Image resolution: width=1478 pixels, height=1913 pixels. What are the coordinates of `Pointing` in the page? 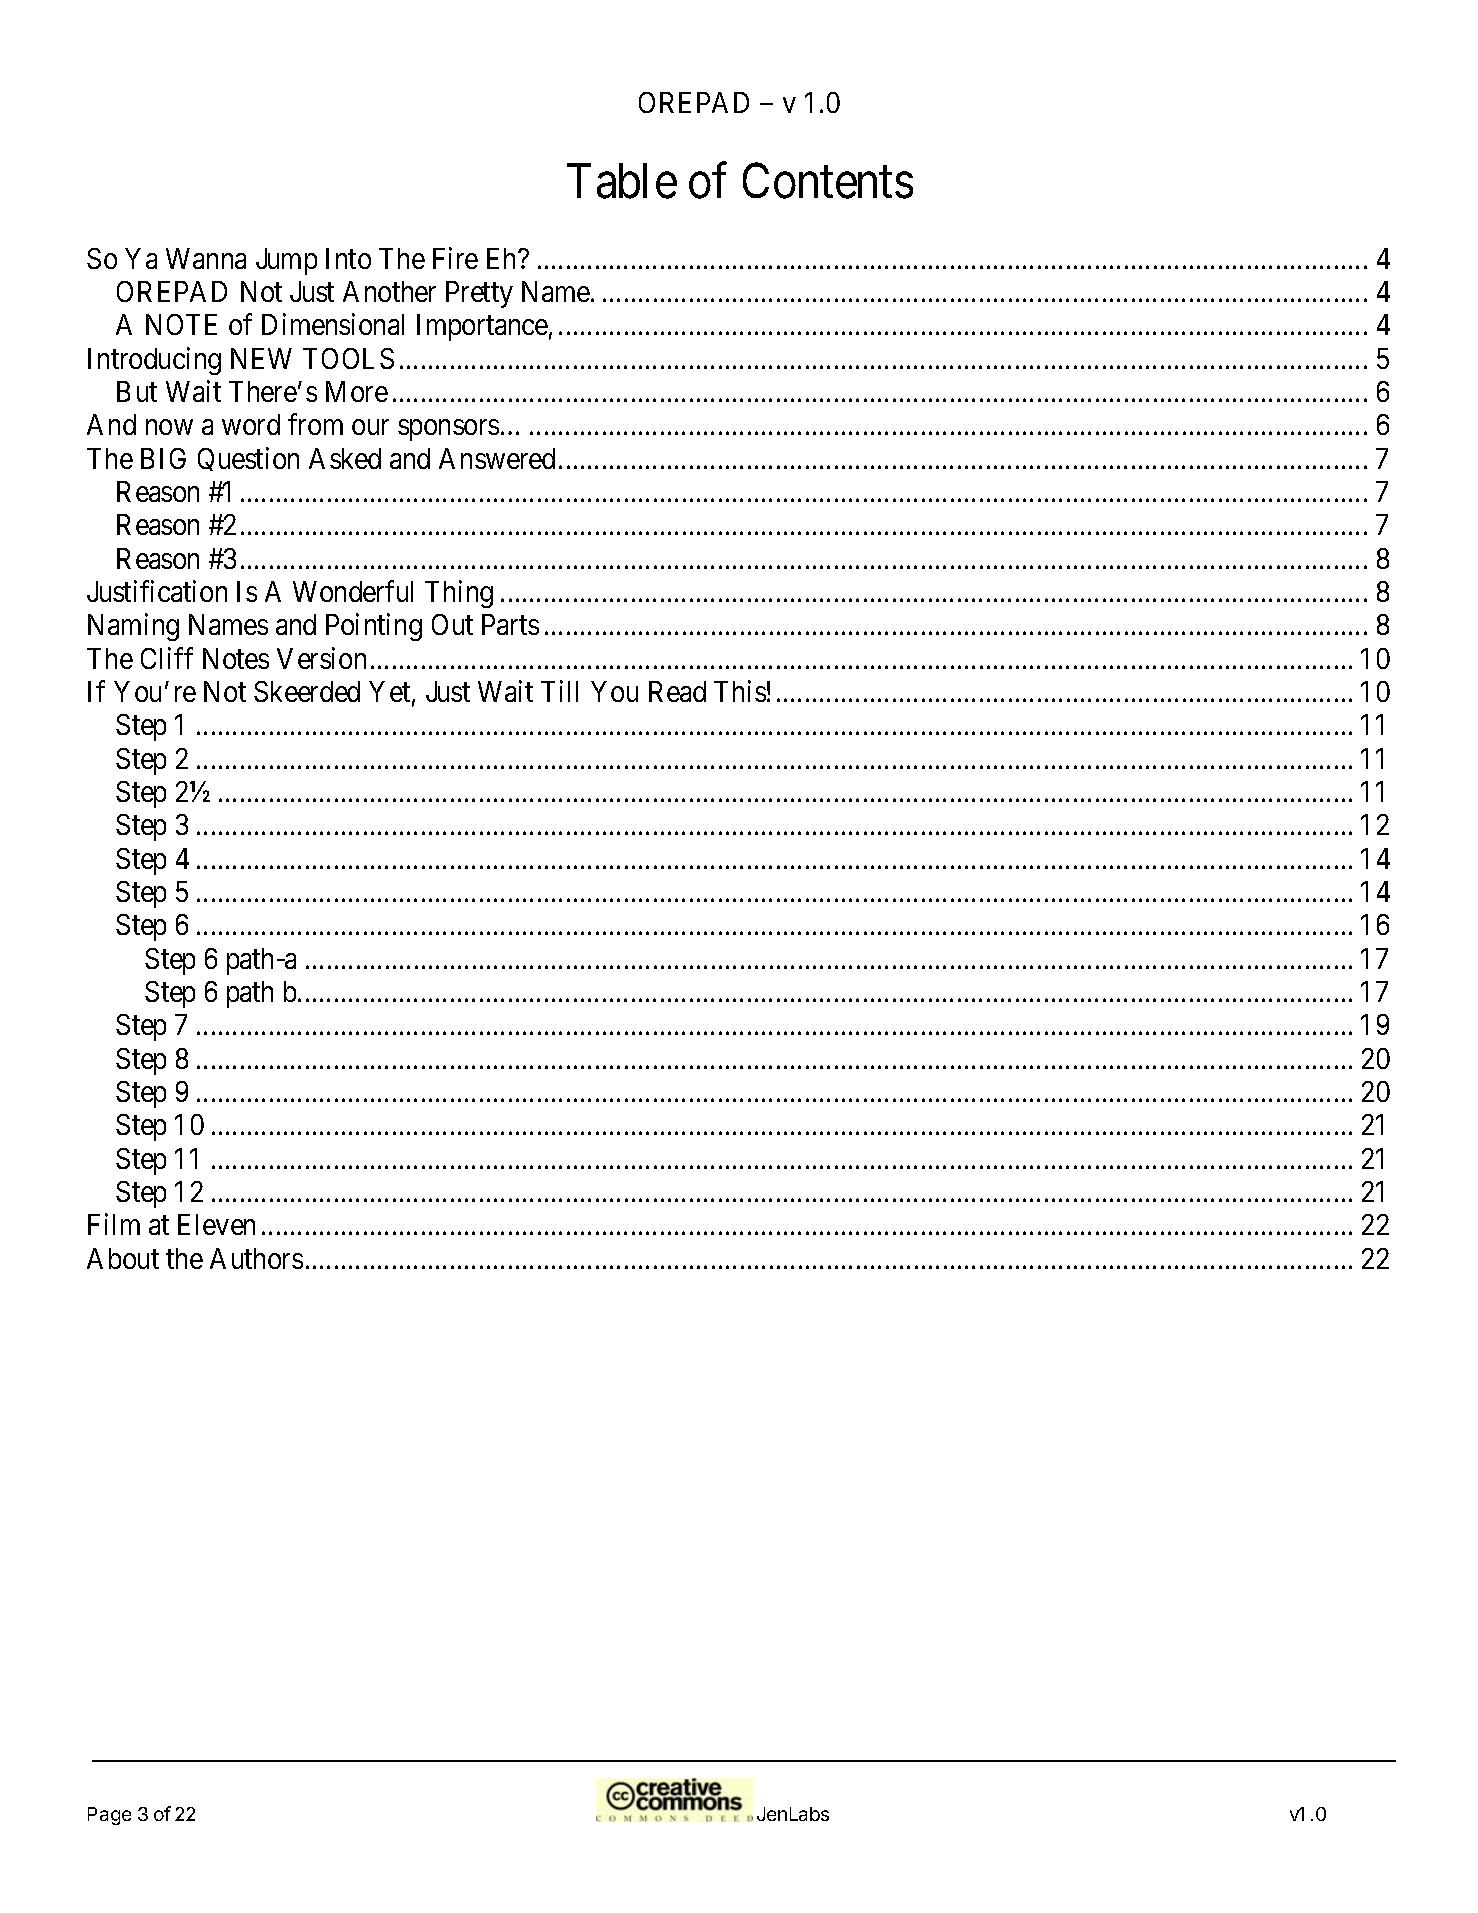 It's located at (374, 627).
